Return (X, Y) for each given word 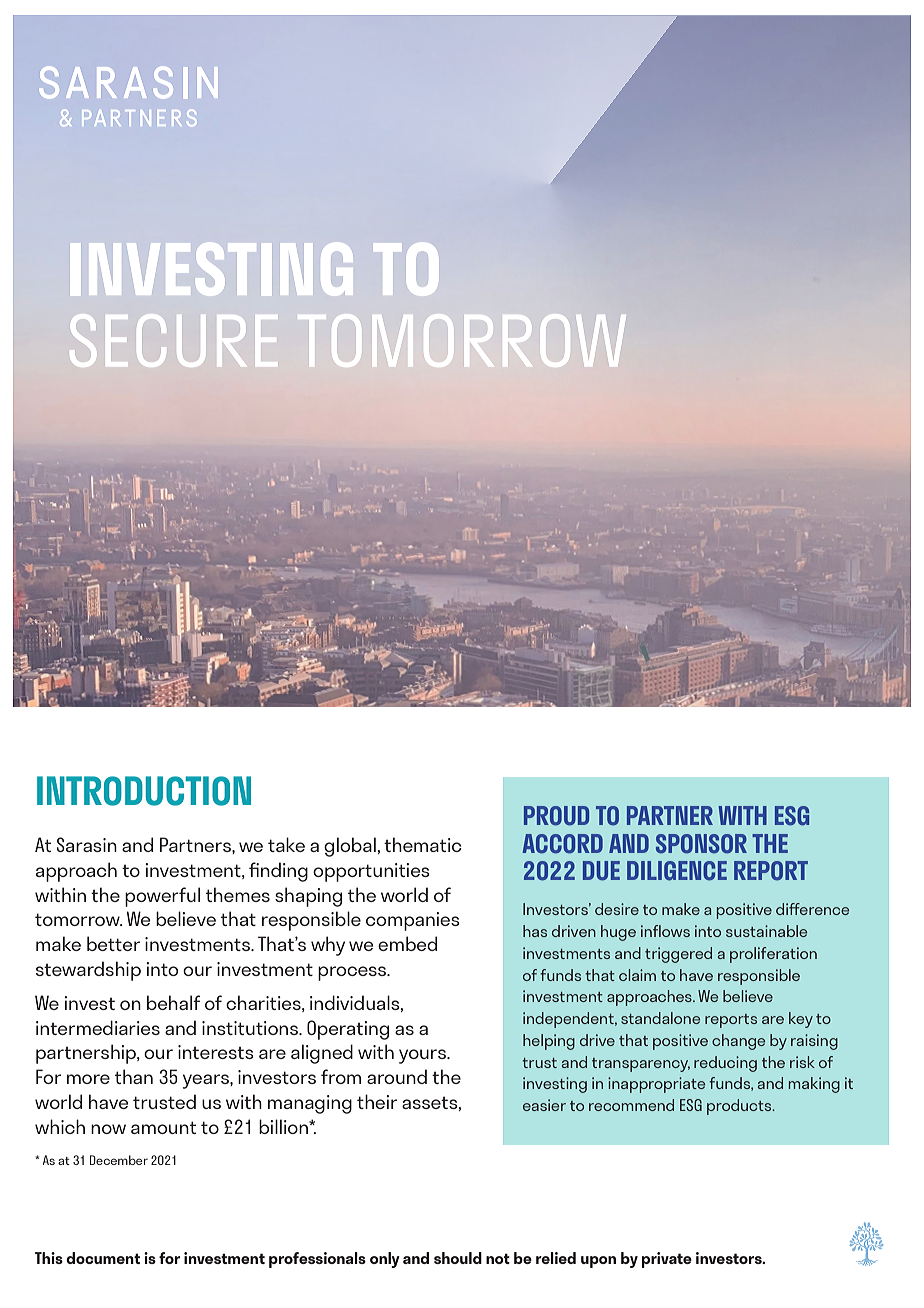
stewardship (88, 971)
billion (284, 1126)
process (353, 973)
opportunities (371, 872)
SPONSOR (701, 844)
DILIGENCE (677, 871)
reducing (725, 1064)
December (119, 1160)
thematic (423, 844)
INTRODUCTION (144, 791)
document (103, 1258)
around (397, 1076)
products (740, 1107)
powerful (162, 897)
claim (637, 975)
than (134, 1076)
